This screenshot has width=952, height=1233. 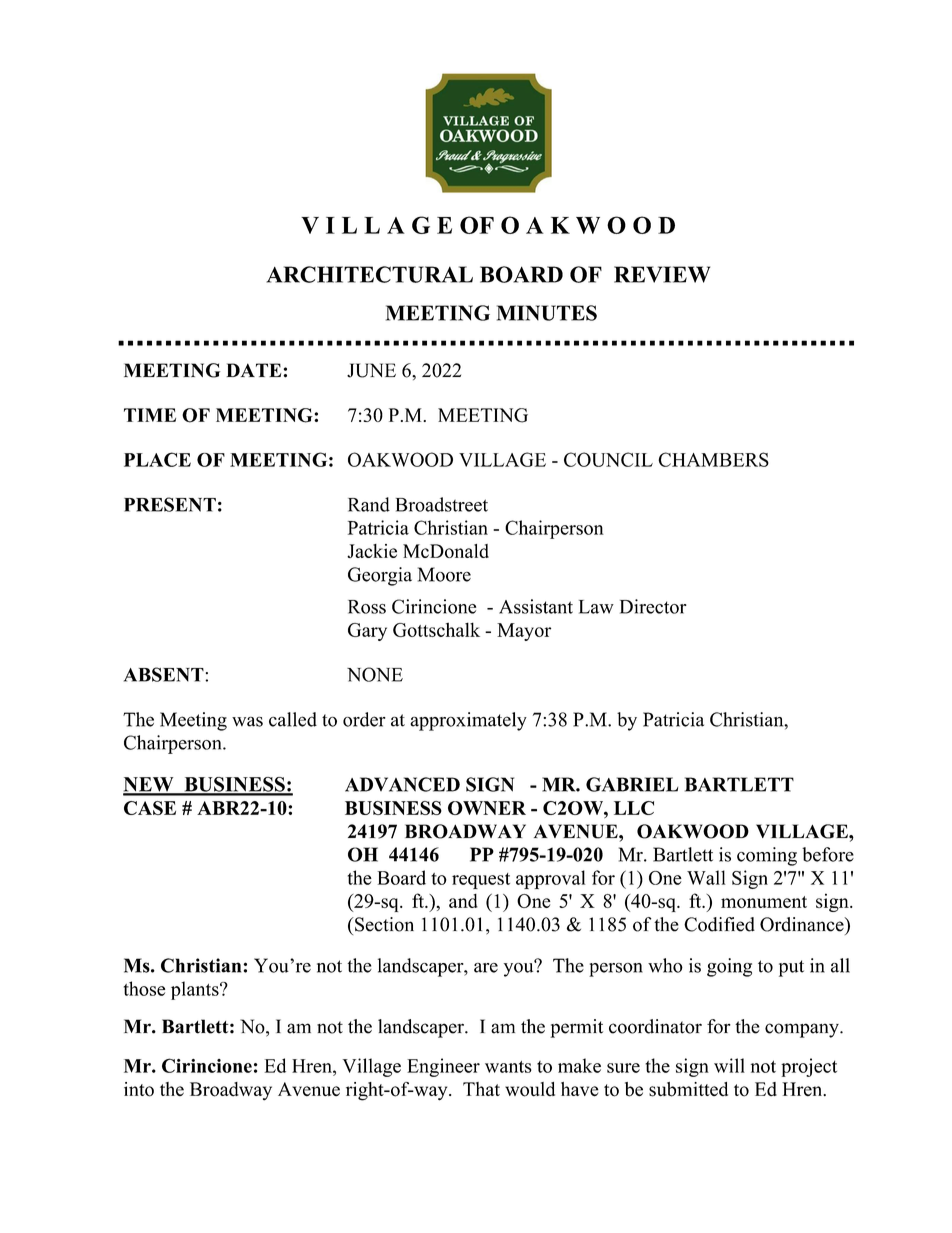 I want to click on CASE, so click(x=150, y=808).
